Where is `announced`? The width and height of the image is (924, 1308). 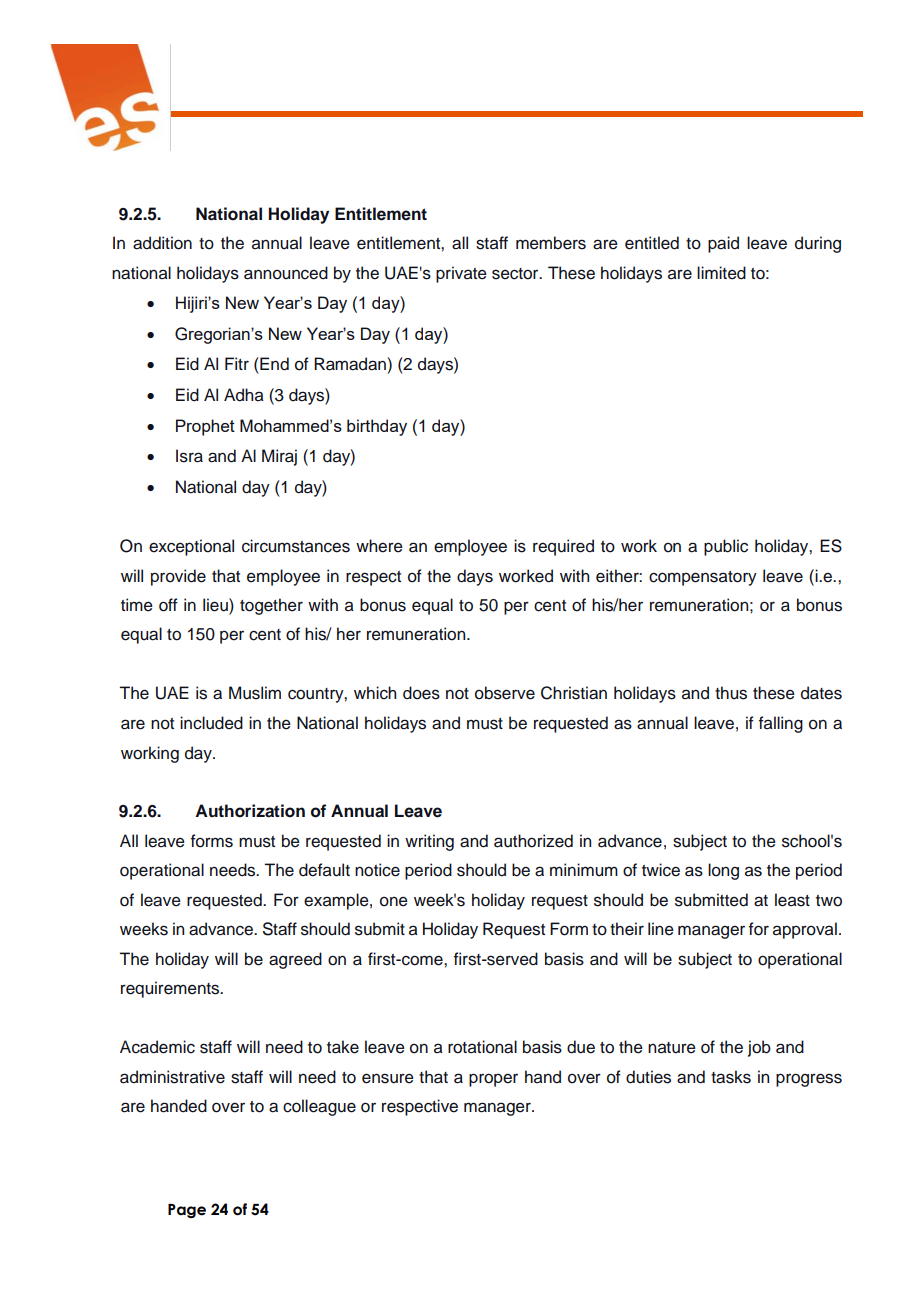 announced is located at coordinates (286, 273).
